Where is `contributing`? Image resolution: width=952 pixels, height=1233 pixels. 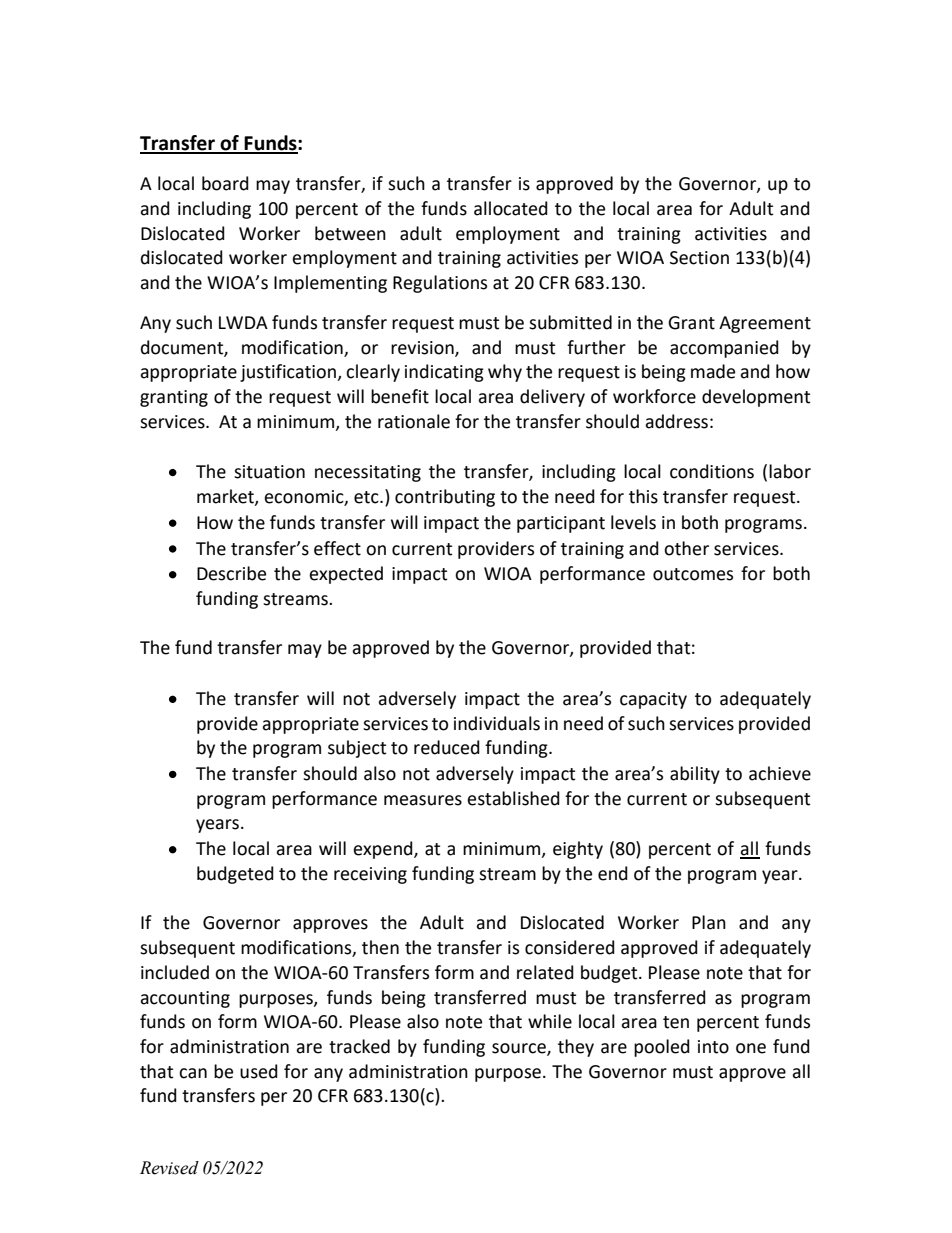 contributing is located at coordinates (445, 498).
